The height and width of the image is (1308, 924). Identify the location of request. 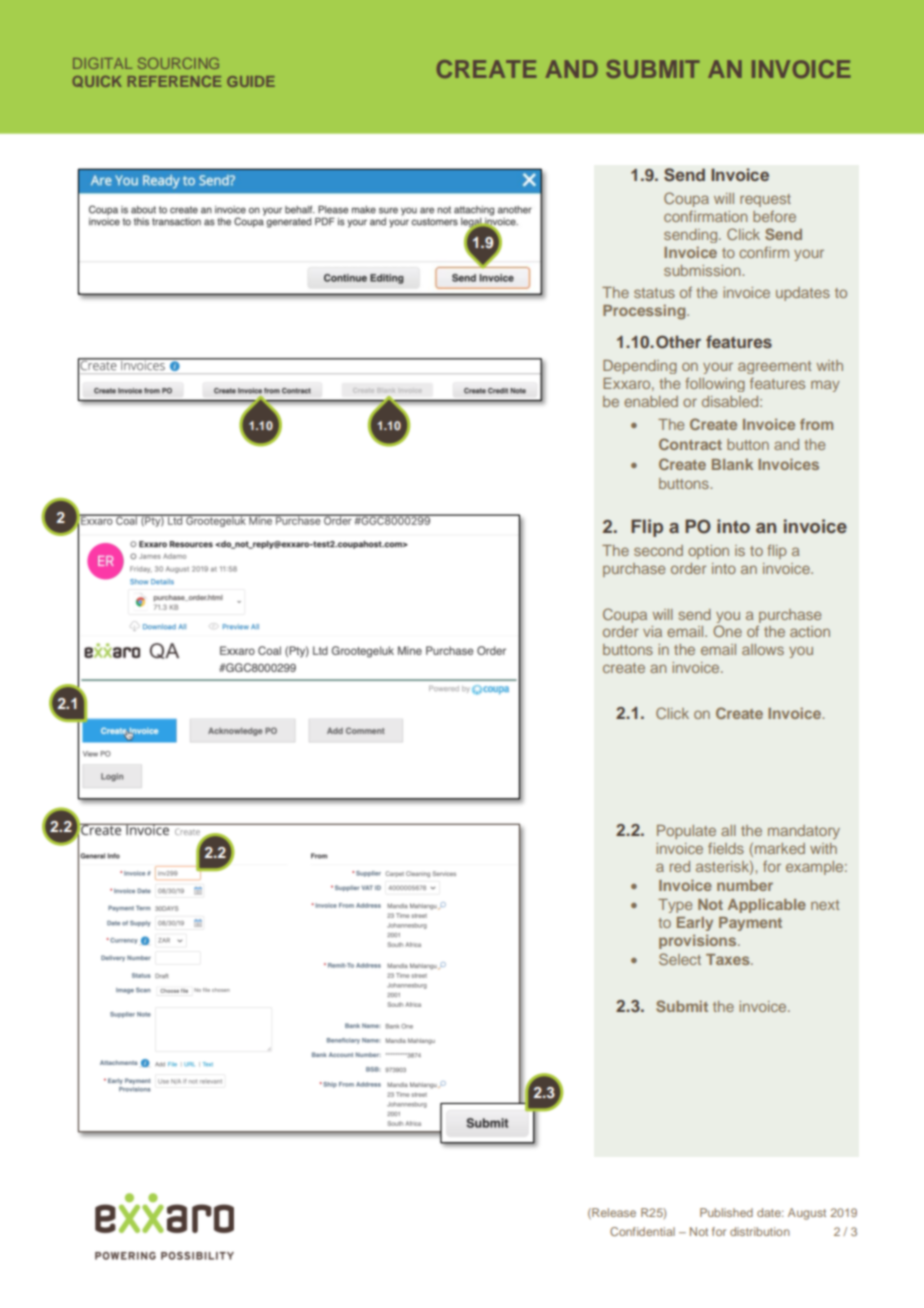
(765, 200).
